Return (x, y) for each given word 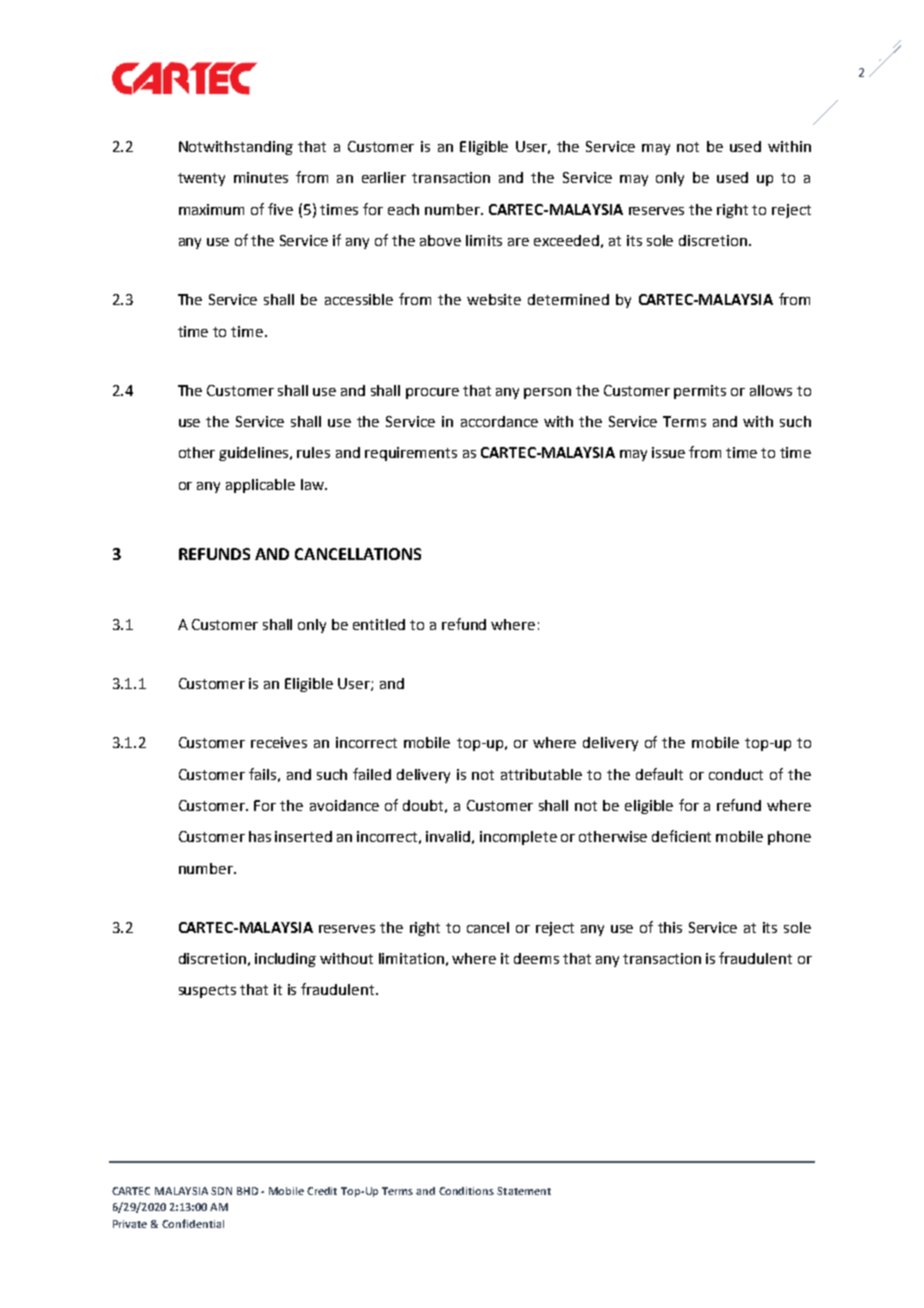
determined (568, 299)
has (260, 836)
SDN (221, 1191)
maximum (211, 209)
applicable (260, 486)
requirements (411, 454)
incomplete (518, 838)
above (440, 240)
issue (668, 452)
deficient (681, 836)
